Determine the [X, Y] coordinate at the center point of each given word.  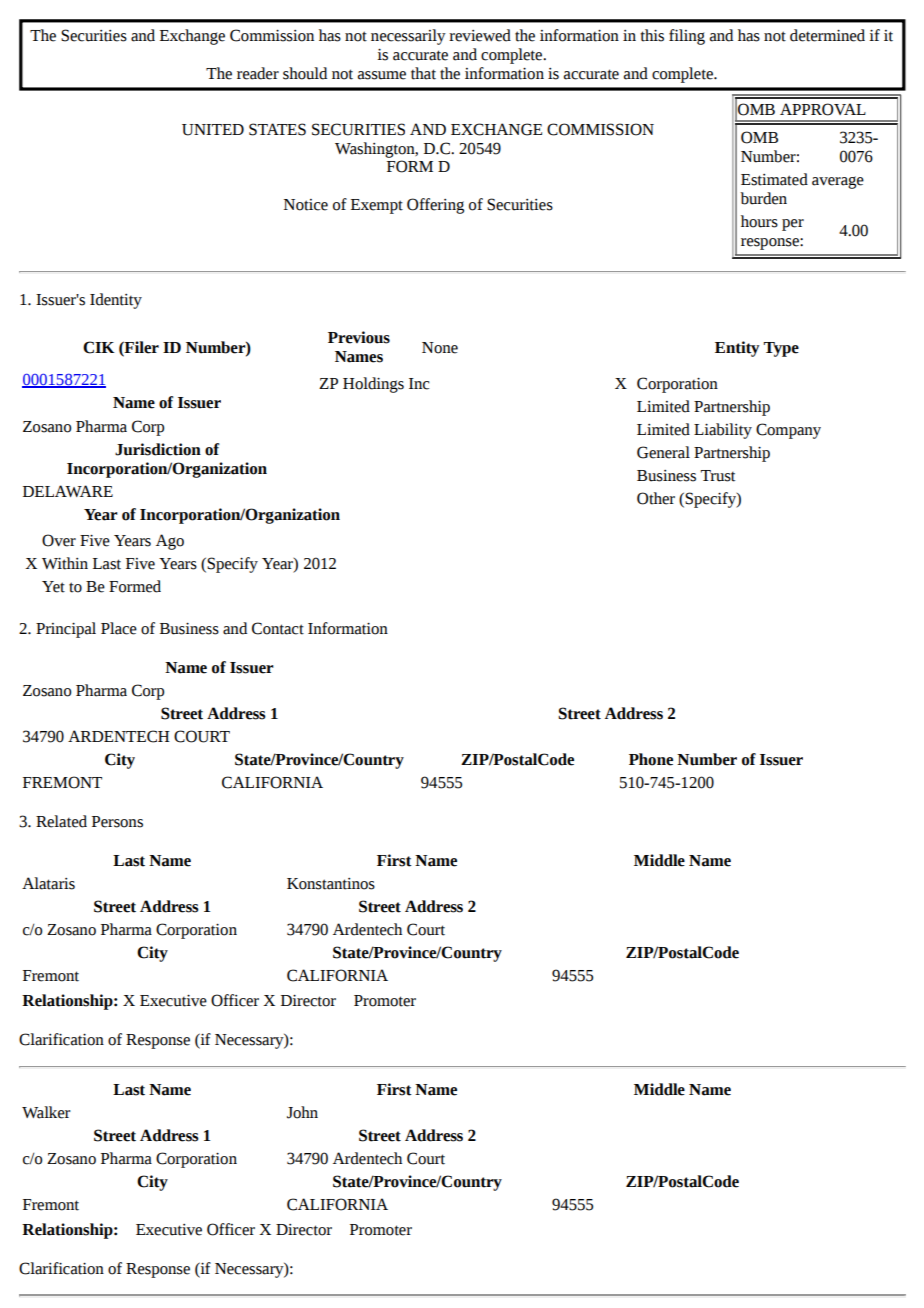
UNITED [213, 130]
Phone [651, 759]
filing [687, 37]
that [423, 73]
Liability [723, 431]
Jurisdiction [158, 449]
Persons [117, 822]
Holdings [373, 385]
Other [656, 498]
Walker [46, 1112]
